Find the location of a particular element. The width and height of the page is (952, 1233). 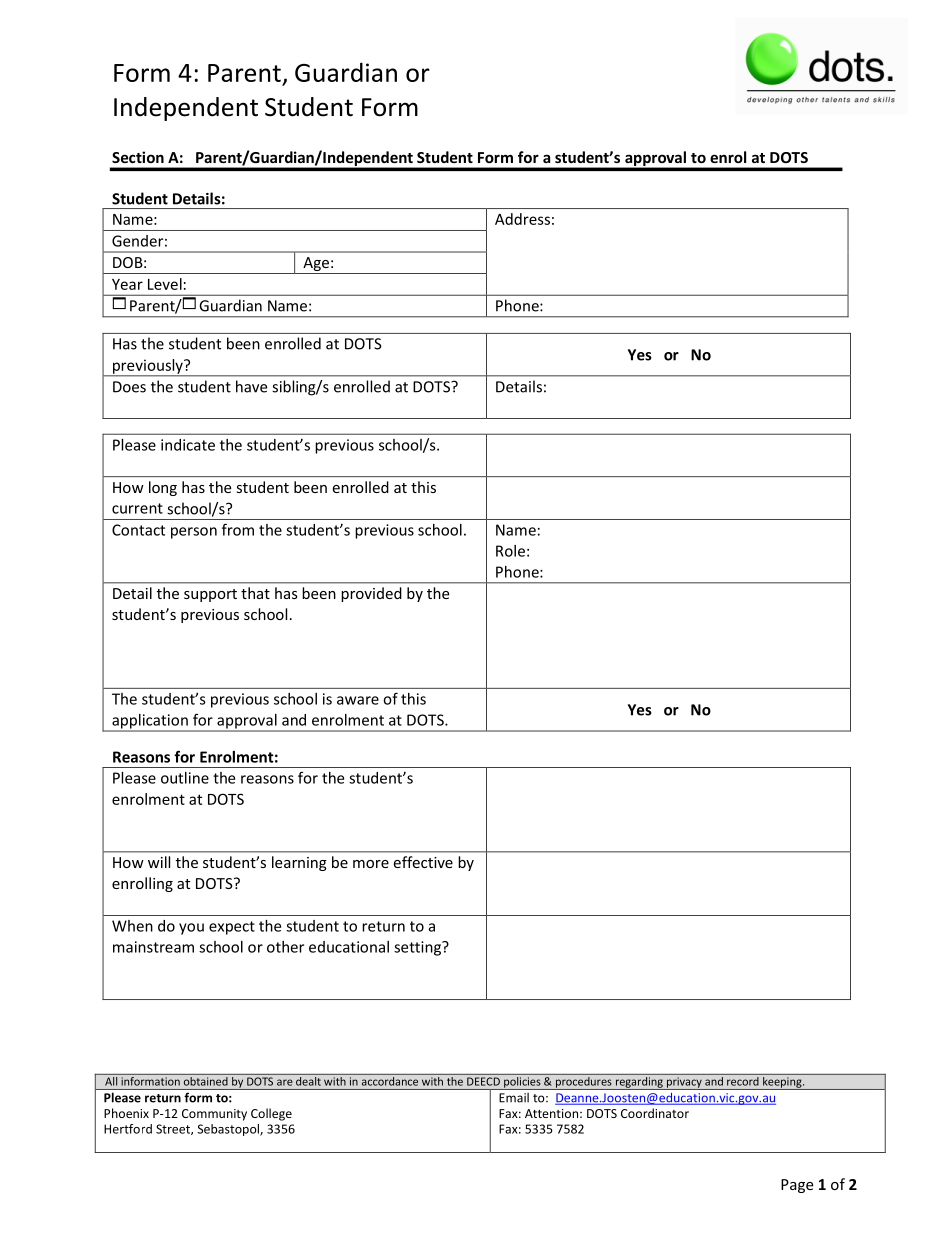

Section is located at coordinates (138, 157).
